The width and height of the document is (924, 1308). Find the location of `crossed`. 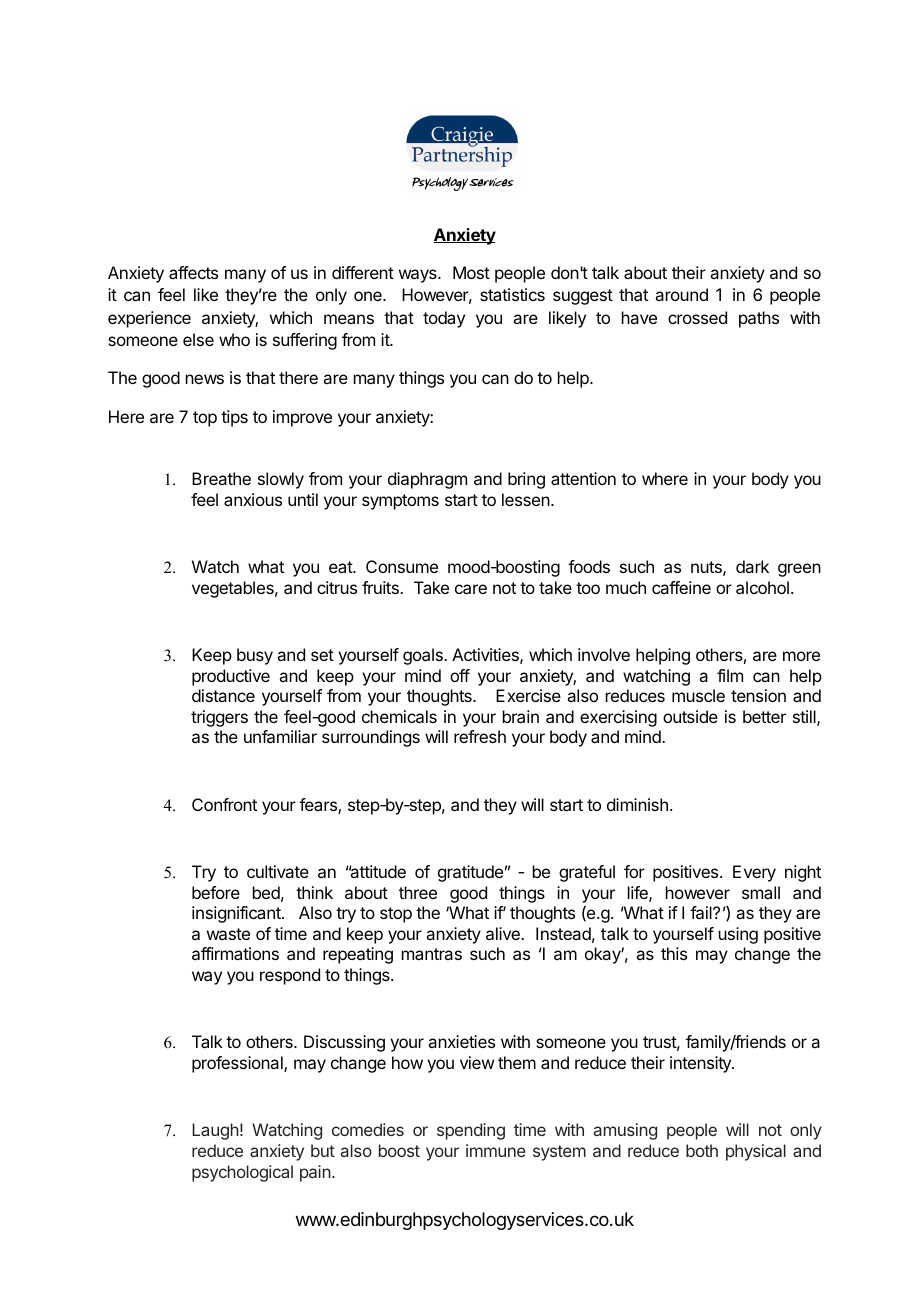

crossed is located at coordinates (697, 317).
